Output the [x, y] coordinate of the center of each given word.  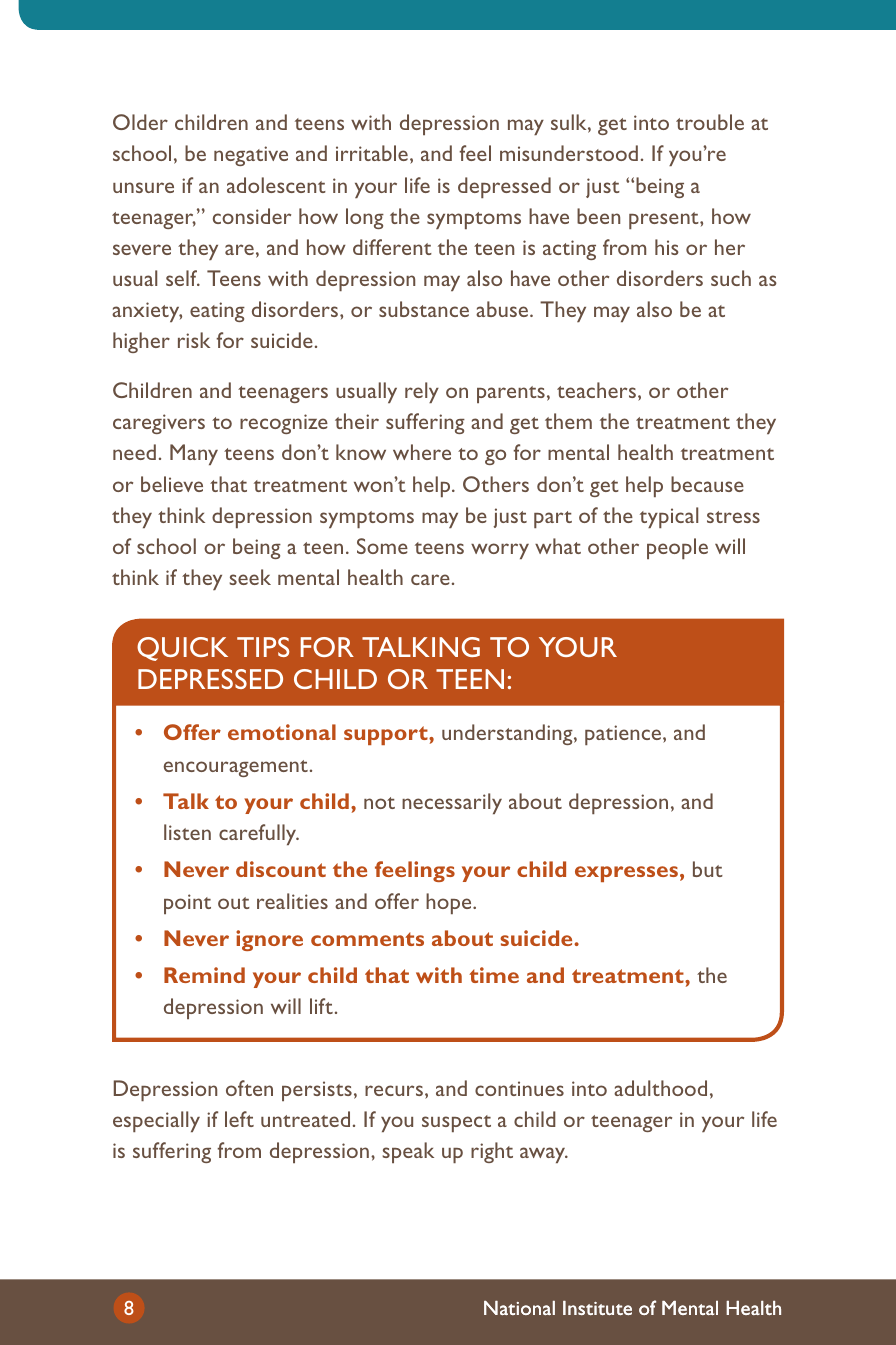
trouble [710, 122]
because [707, 484]
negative [251, 156]
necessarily [452, 803]
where [422, 452]
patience [623, 735]
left [239, 1119]
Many [194, 454]
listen [187, 832]
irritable [372, 153]
